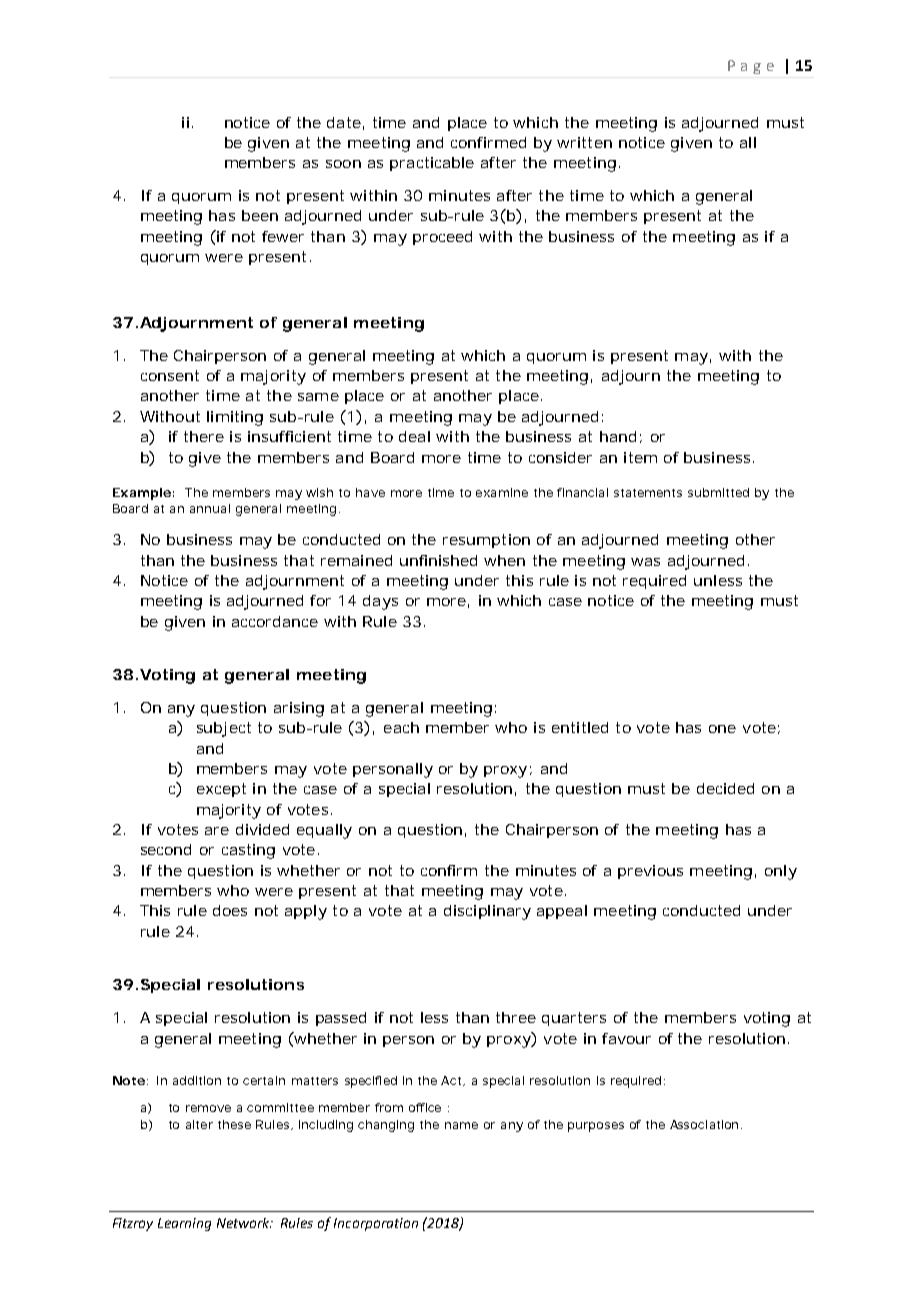 The width and height of the screenshot is (924, 1308). Describe the element at coordinates (432, 164) in the screenshot. I see `practicable` at that location.
